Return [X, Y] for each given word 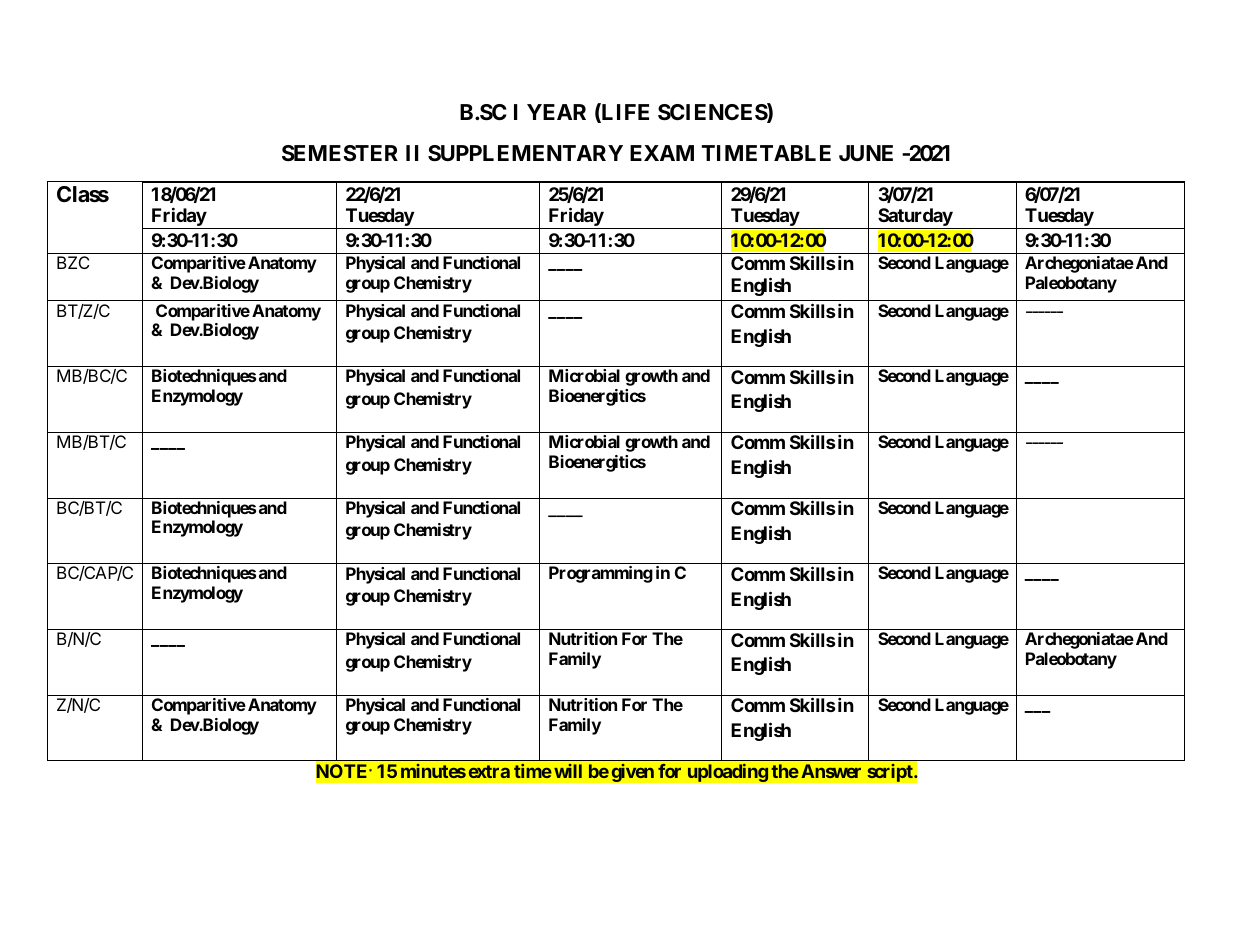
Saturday [915, 218]
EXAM [662, 153]
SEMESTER [340, 153]
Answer [831, 771]
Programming [601, 574]
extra [489, 771]
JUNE [866, 153]
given [632, 772]
